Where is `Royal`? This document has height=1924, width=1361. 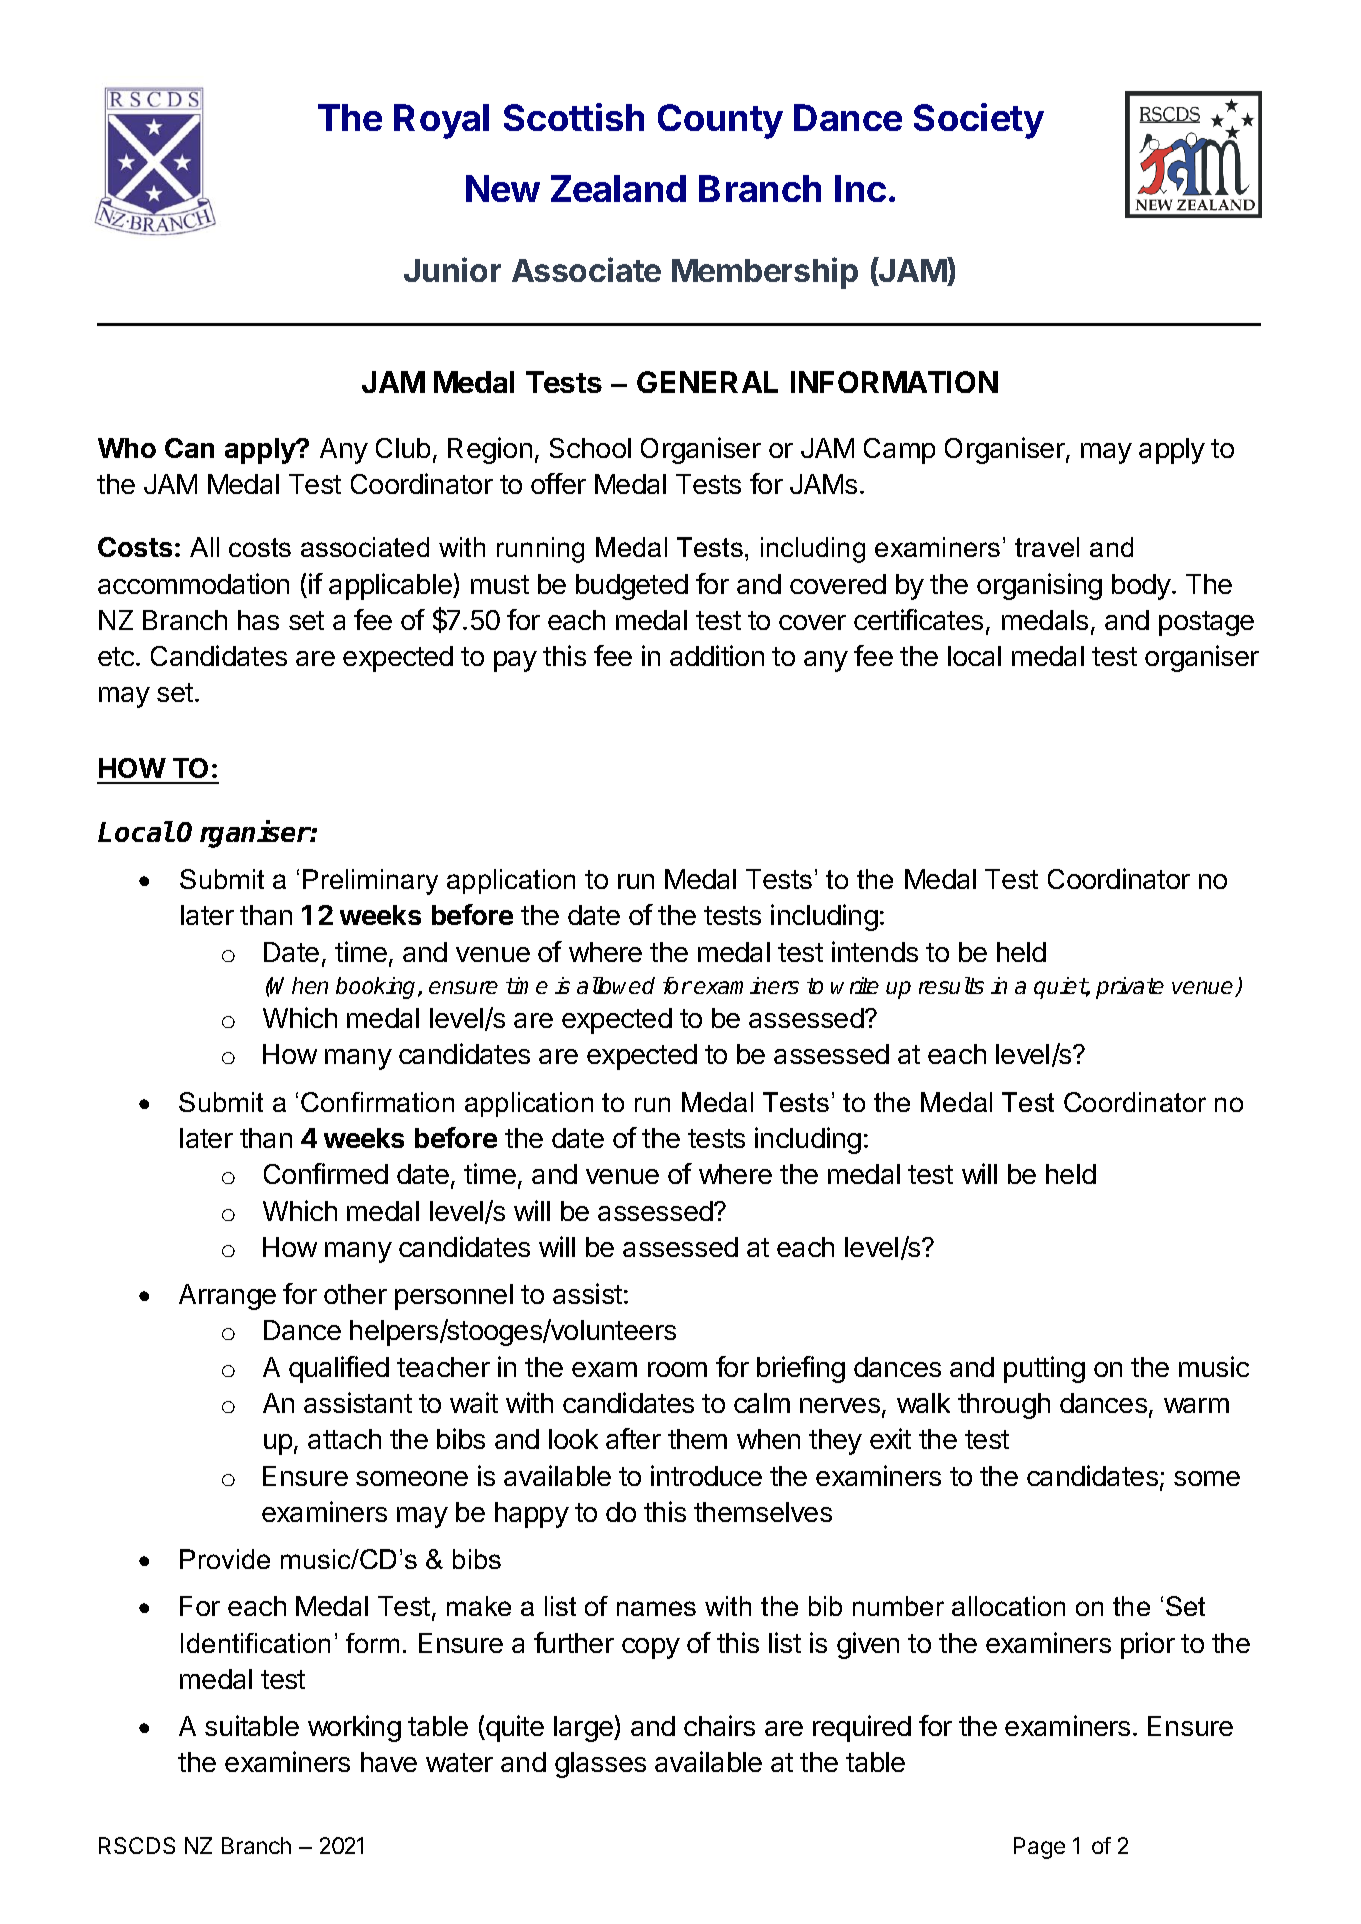 Royal is located at coordinates (441, 121).
